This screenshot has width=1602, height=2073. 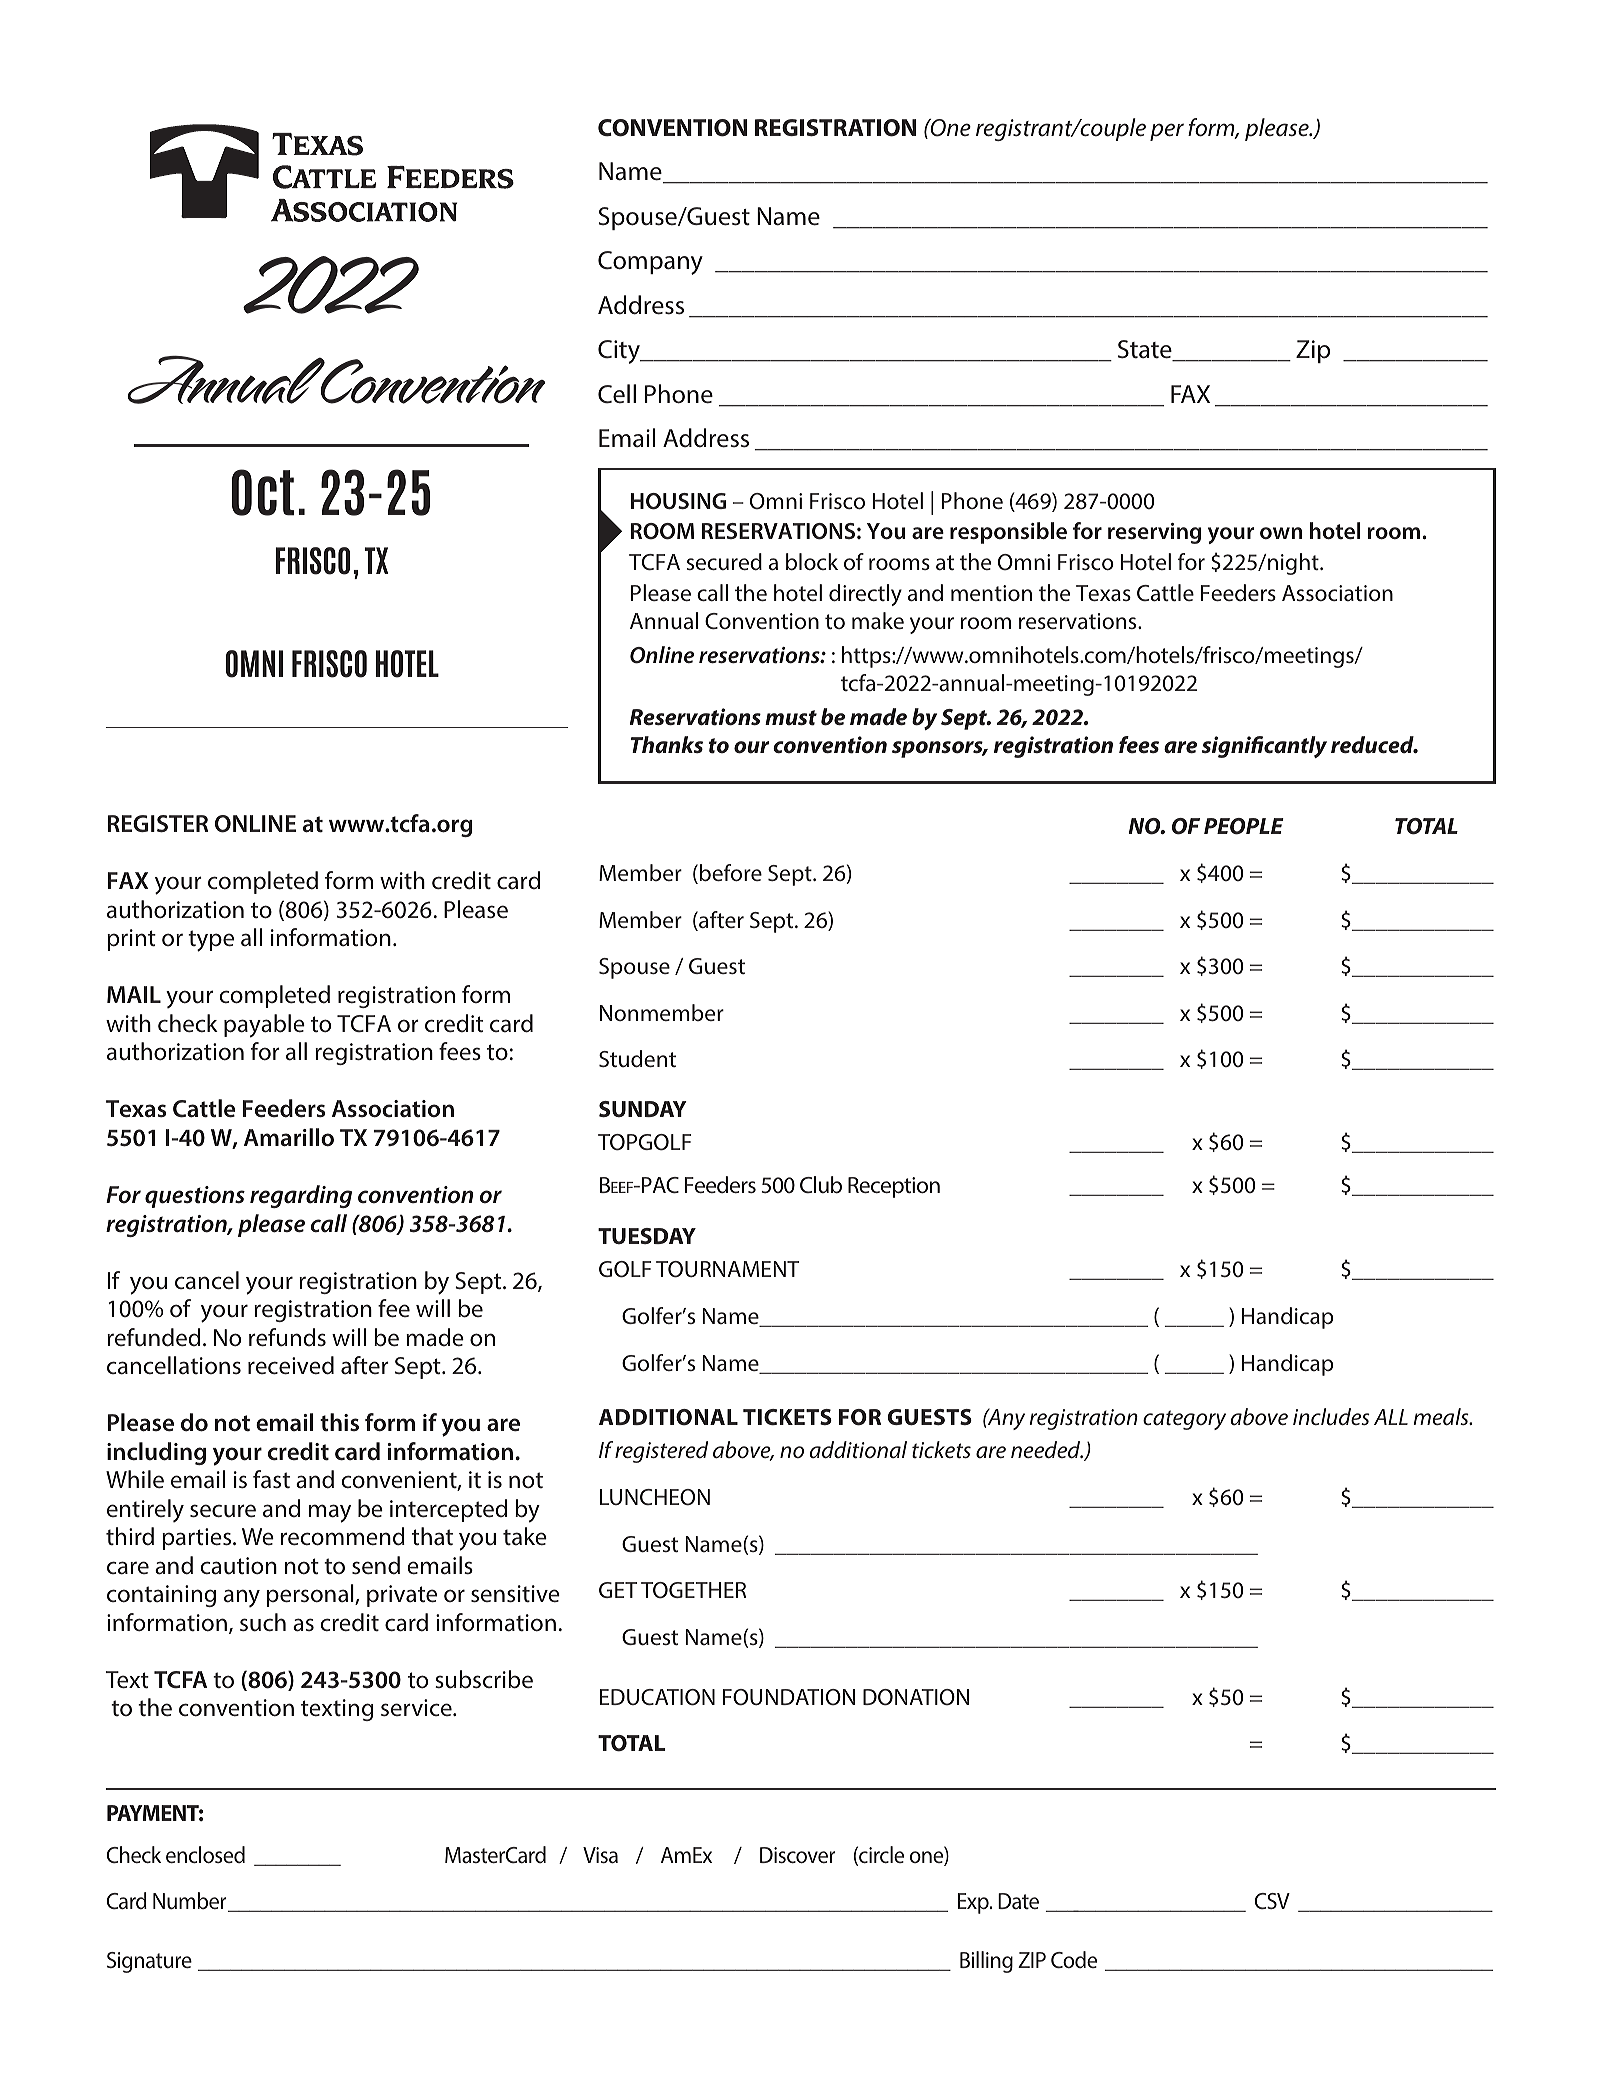 What do you see at coordinates (798, 1855) in the screenshot?
I see `Discover` at bounding box center [798, 1855].
